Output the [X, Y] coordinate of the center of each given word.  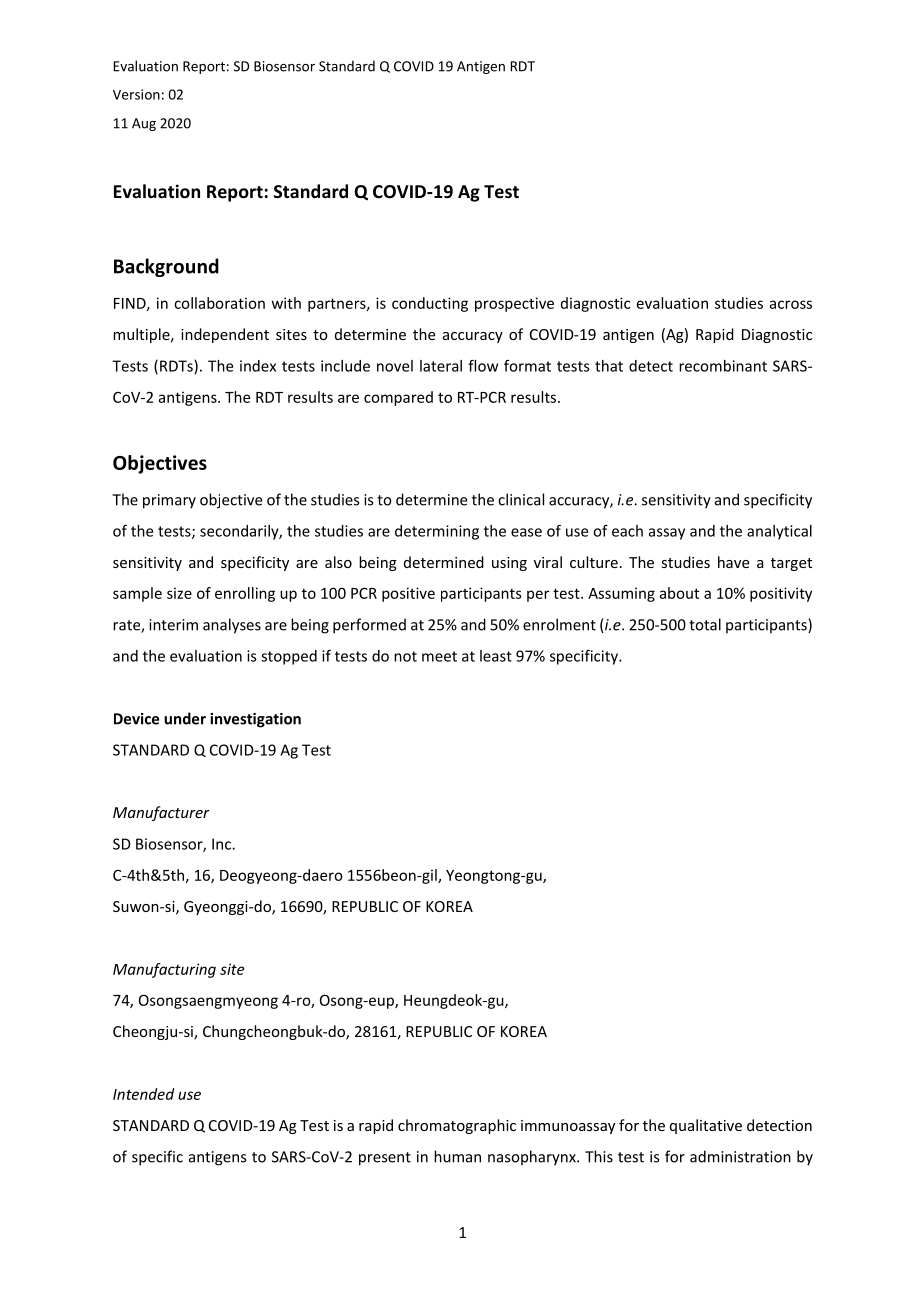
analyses [232, 626]
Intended [143, 1094]
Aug [144, 124]
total [705, 624]
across [791, 304]
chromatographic [457, 1126]
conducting [430, 304]
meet [439, 656]
